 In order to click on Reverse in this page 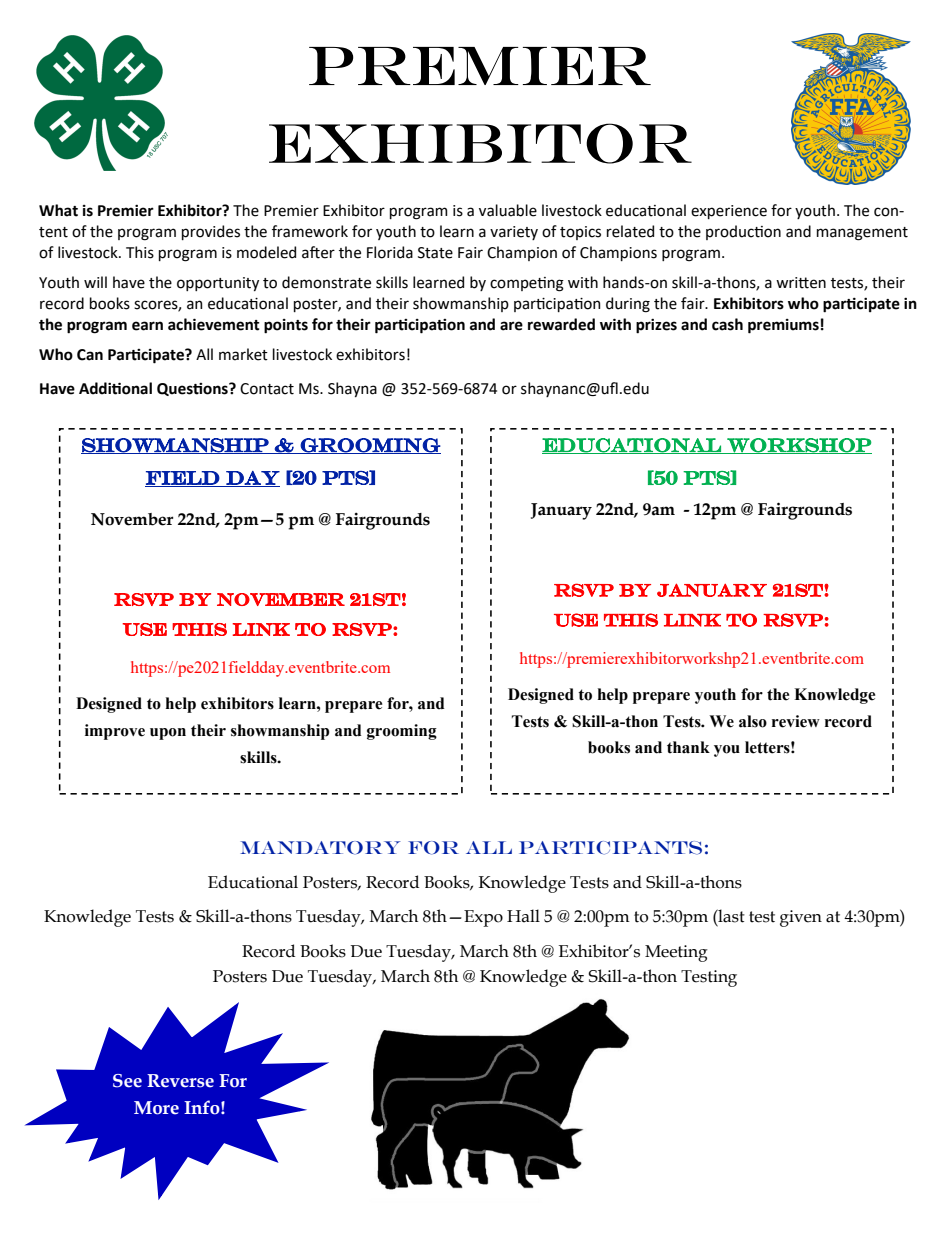, I will do `click(180, 1081)`.
